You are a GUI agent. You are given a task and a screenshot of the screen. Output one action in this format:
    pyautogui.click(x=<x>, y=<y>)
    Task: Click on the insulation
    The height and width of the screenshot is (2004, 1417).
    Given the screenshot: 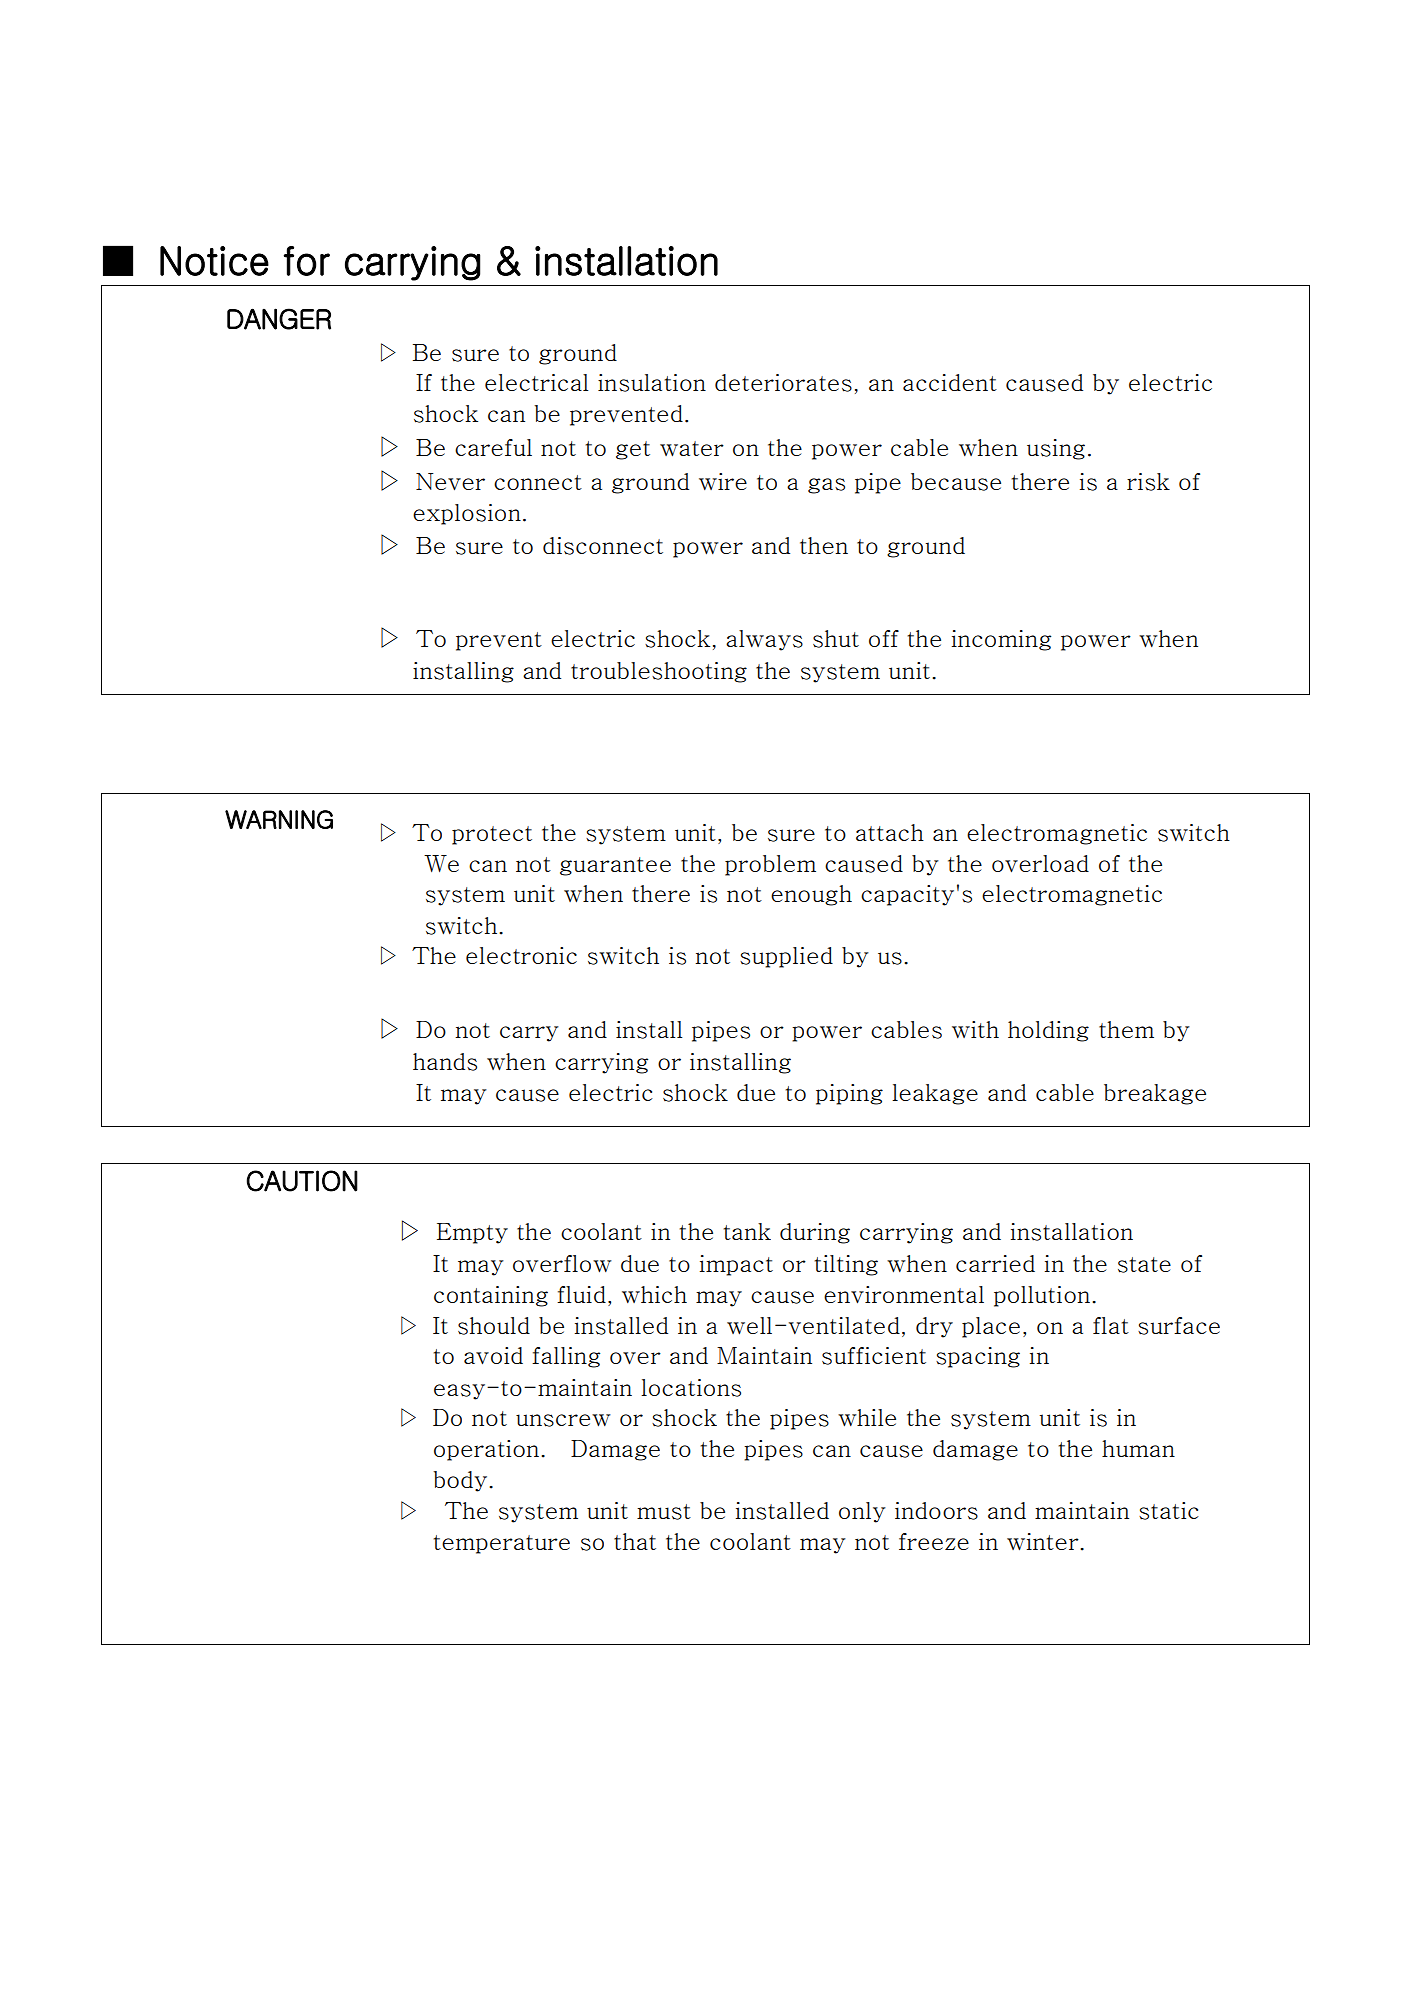 What is the action you would take?
    pyautogui.click(x=652, y=383)
